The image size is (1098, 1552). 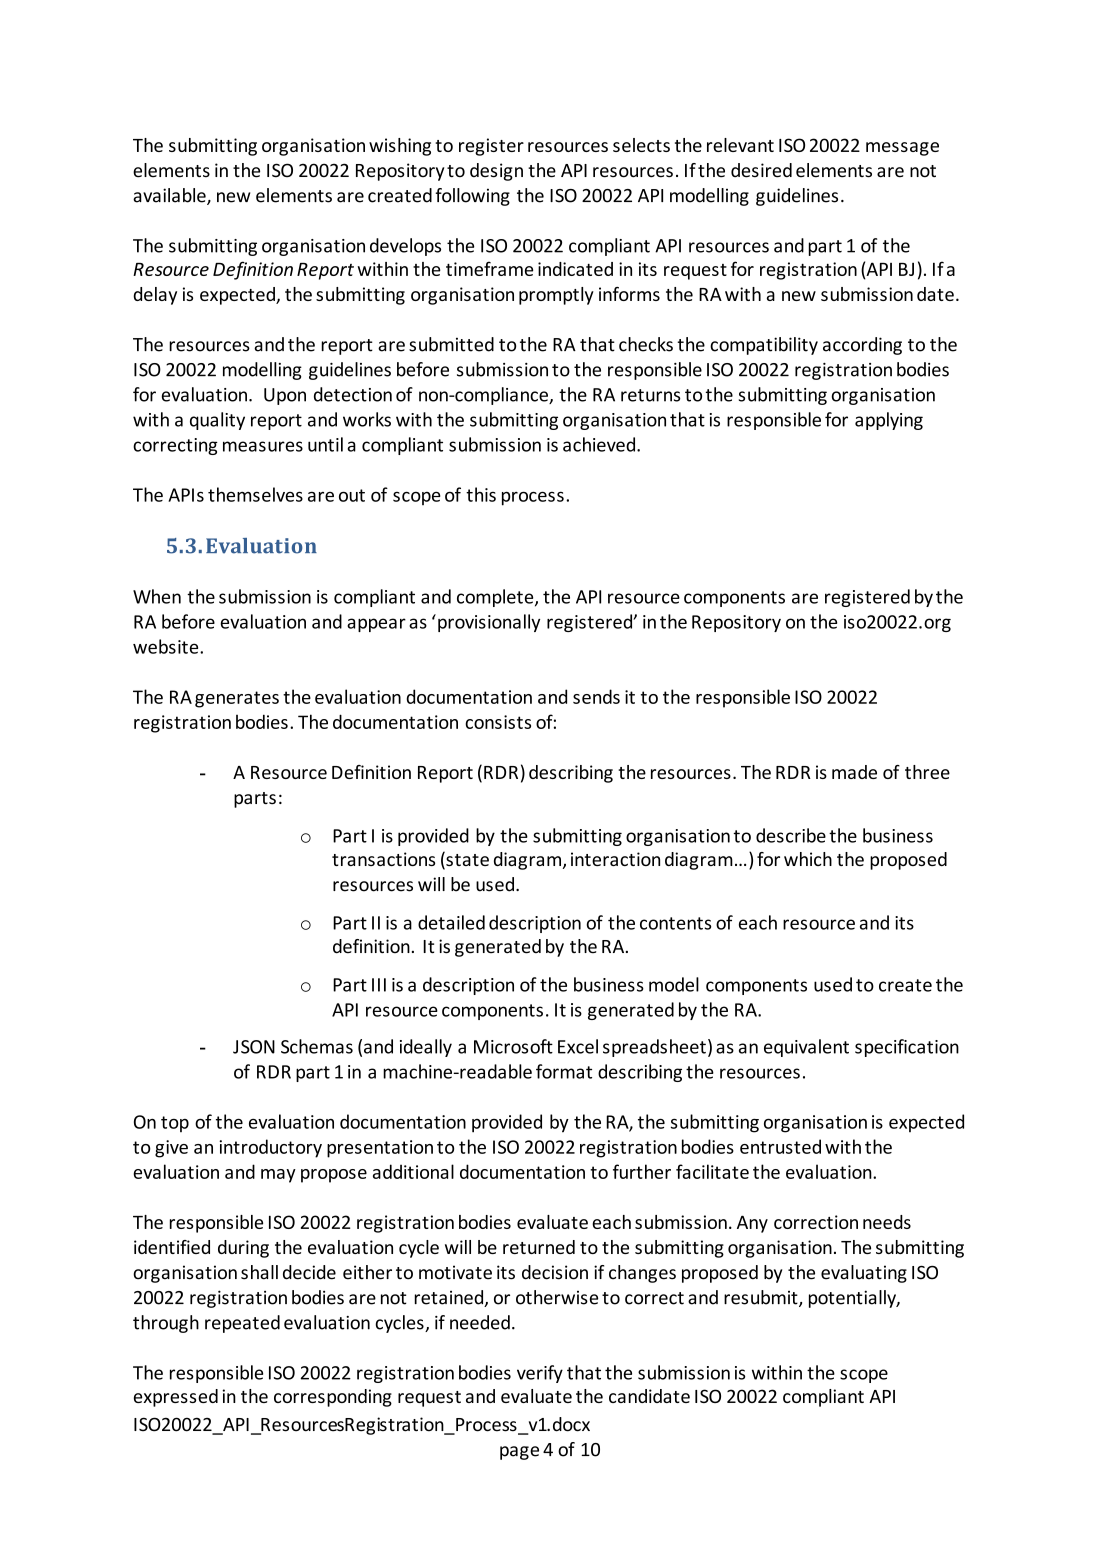 What do you see at coordinates (761, 170) in the image?
I see `desired` at bounding box center [761, 170].
